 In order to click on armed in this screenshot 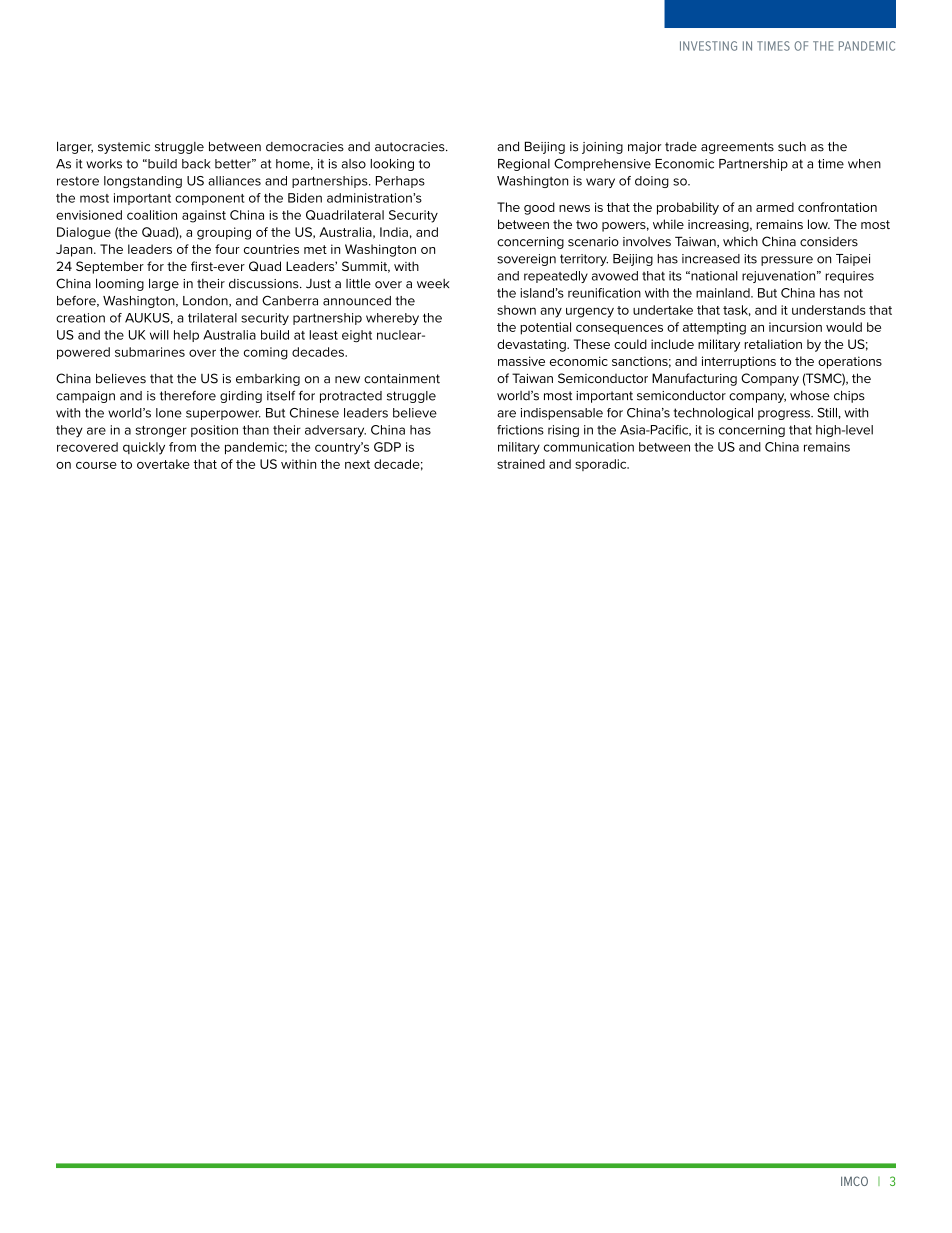, I will do `click(775, 207)`.
